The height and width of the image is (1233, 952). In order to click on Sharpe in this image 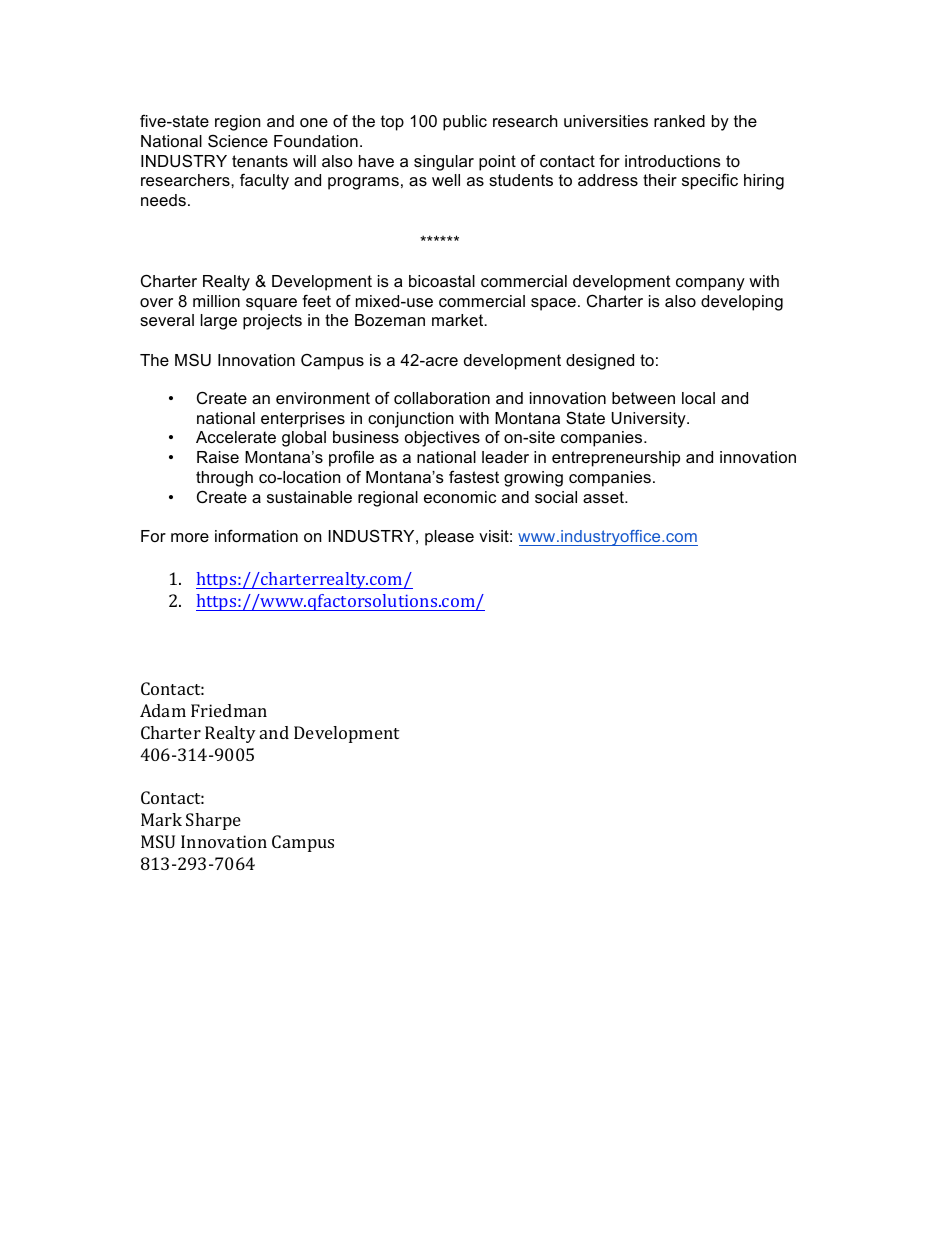, I will do `click(213, 821)`.
